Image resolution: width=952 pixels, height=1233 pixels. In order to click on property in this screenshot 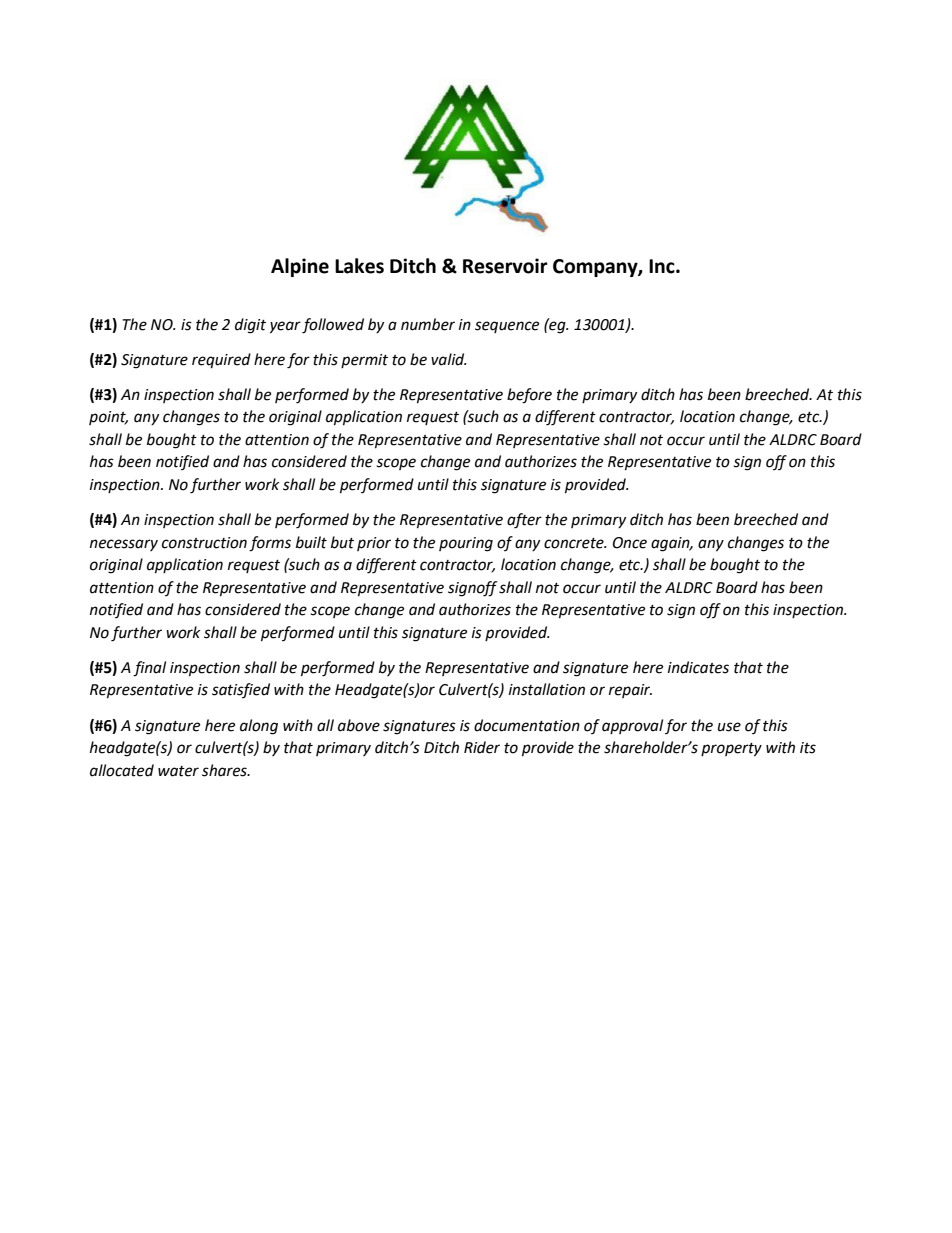, I will do `click(731, 750)`.
